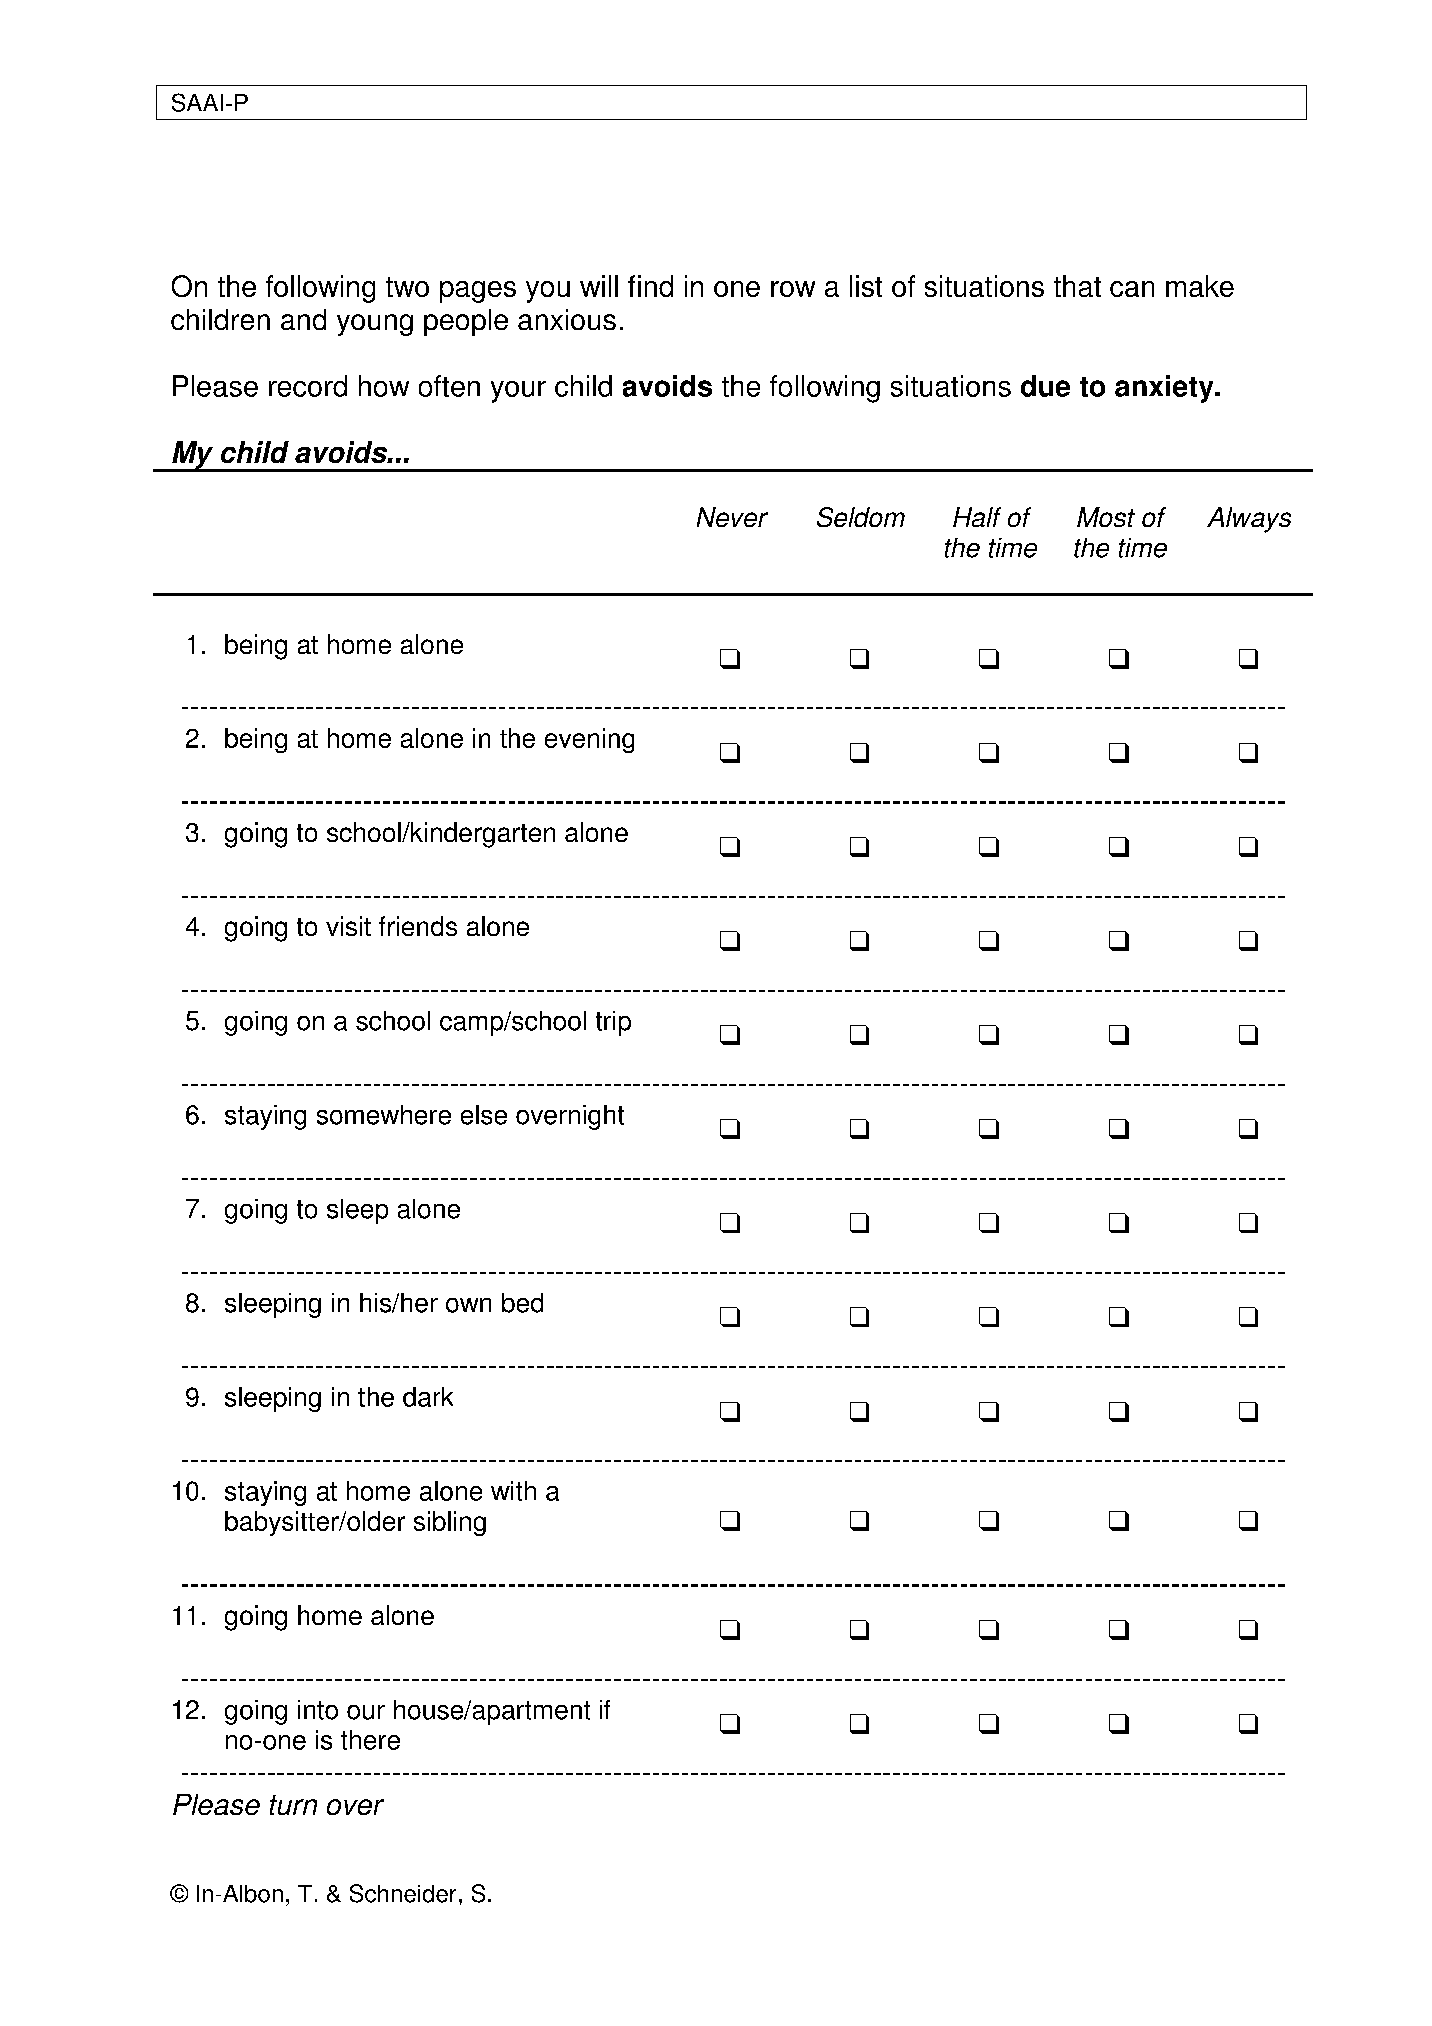 Image resolution: width=1432 pixels, height=2026 pixels. What do you see at coordinates (1132, 289) in the screenshot?
I see `can` at bounding box center [1132, 289].
